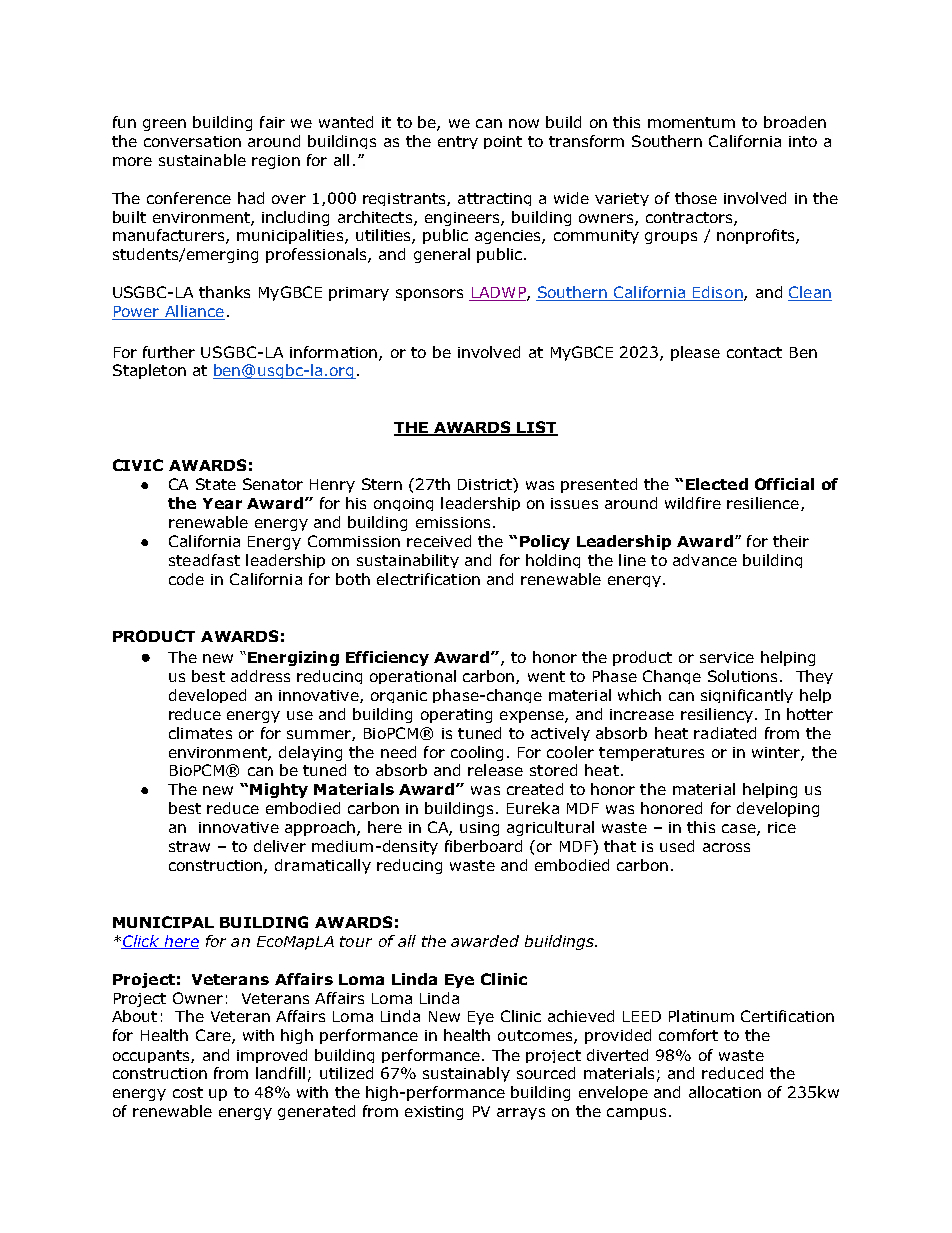 The height and width of the image is (1233, 952). I want to click on electrification, so click(428, 579).
